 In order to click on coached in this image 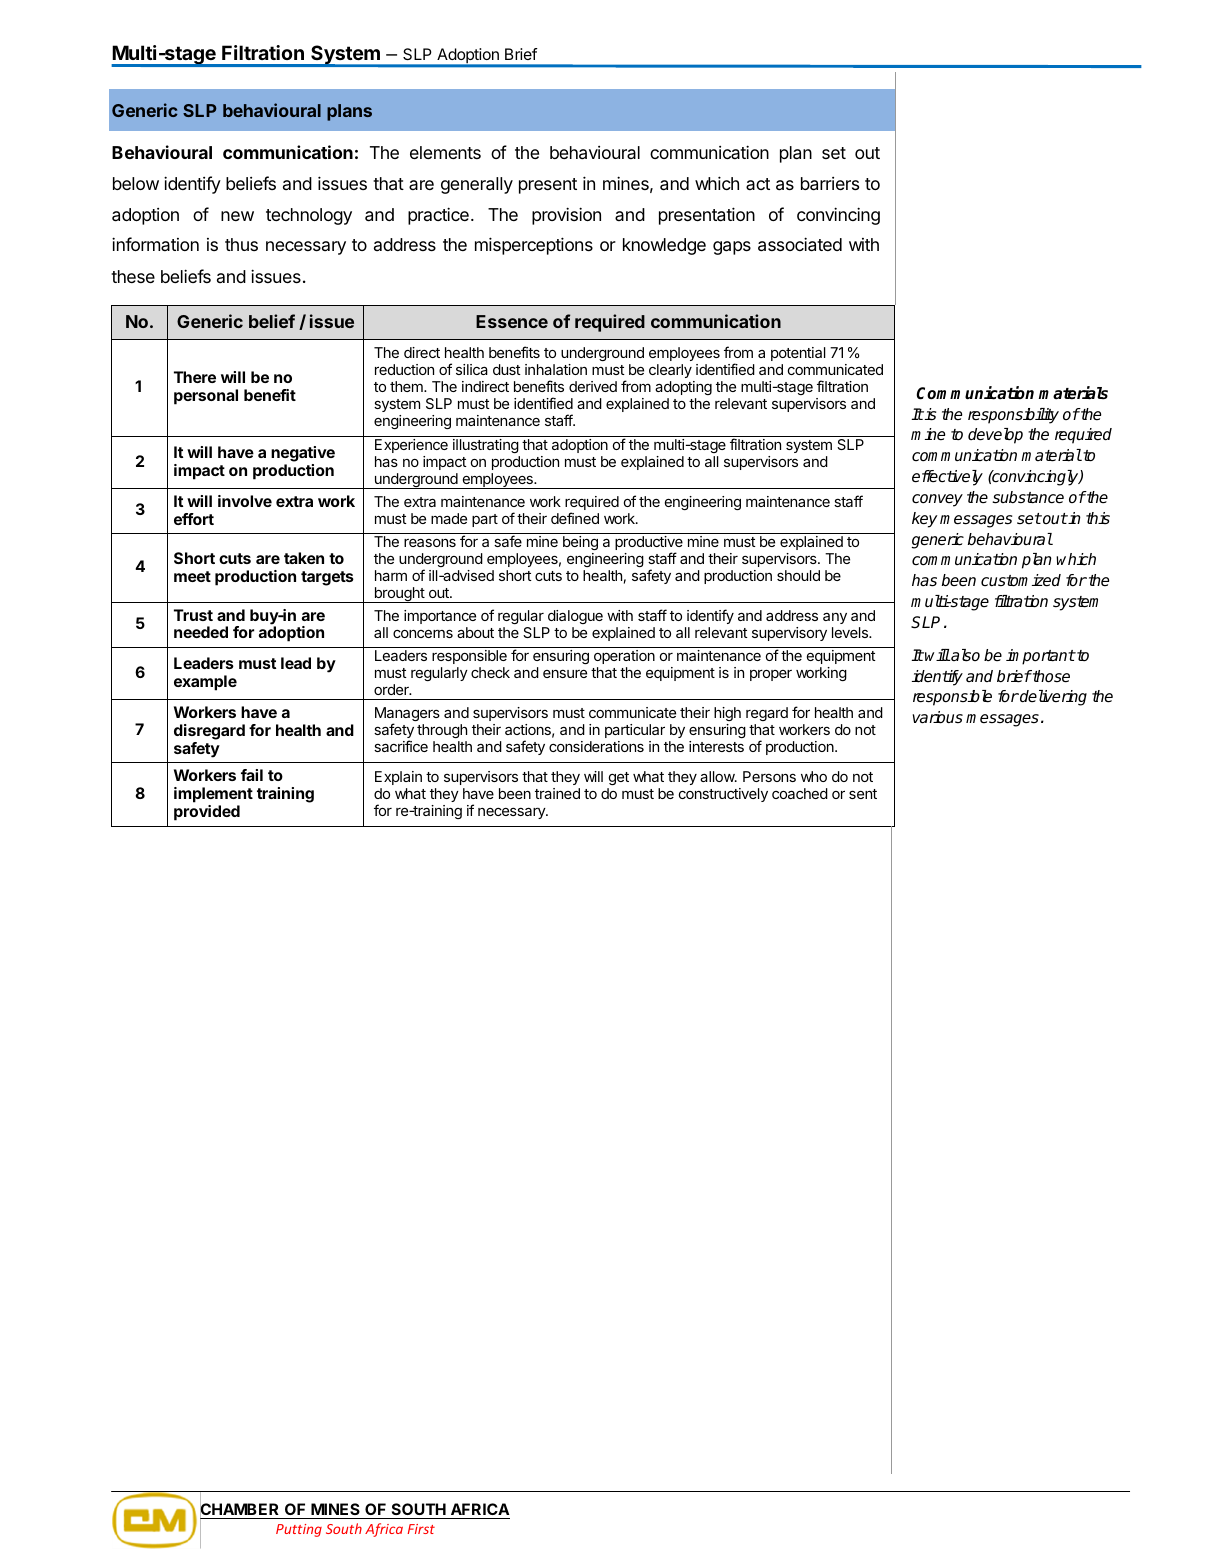, I will do `click(800, 793)`.
